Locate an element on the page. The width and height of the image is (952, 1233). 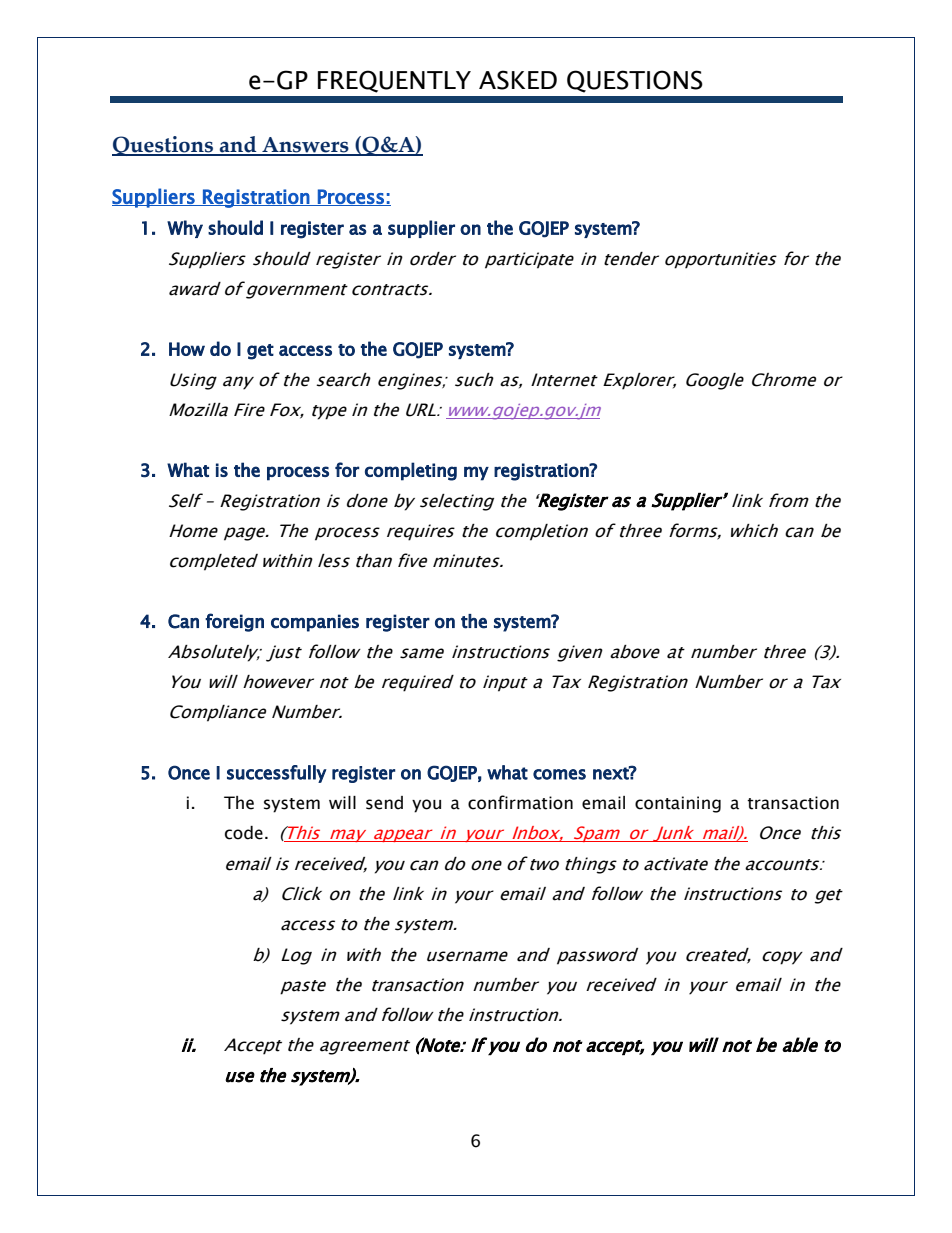
Answers is located at coordinates (305, 146).
